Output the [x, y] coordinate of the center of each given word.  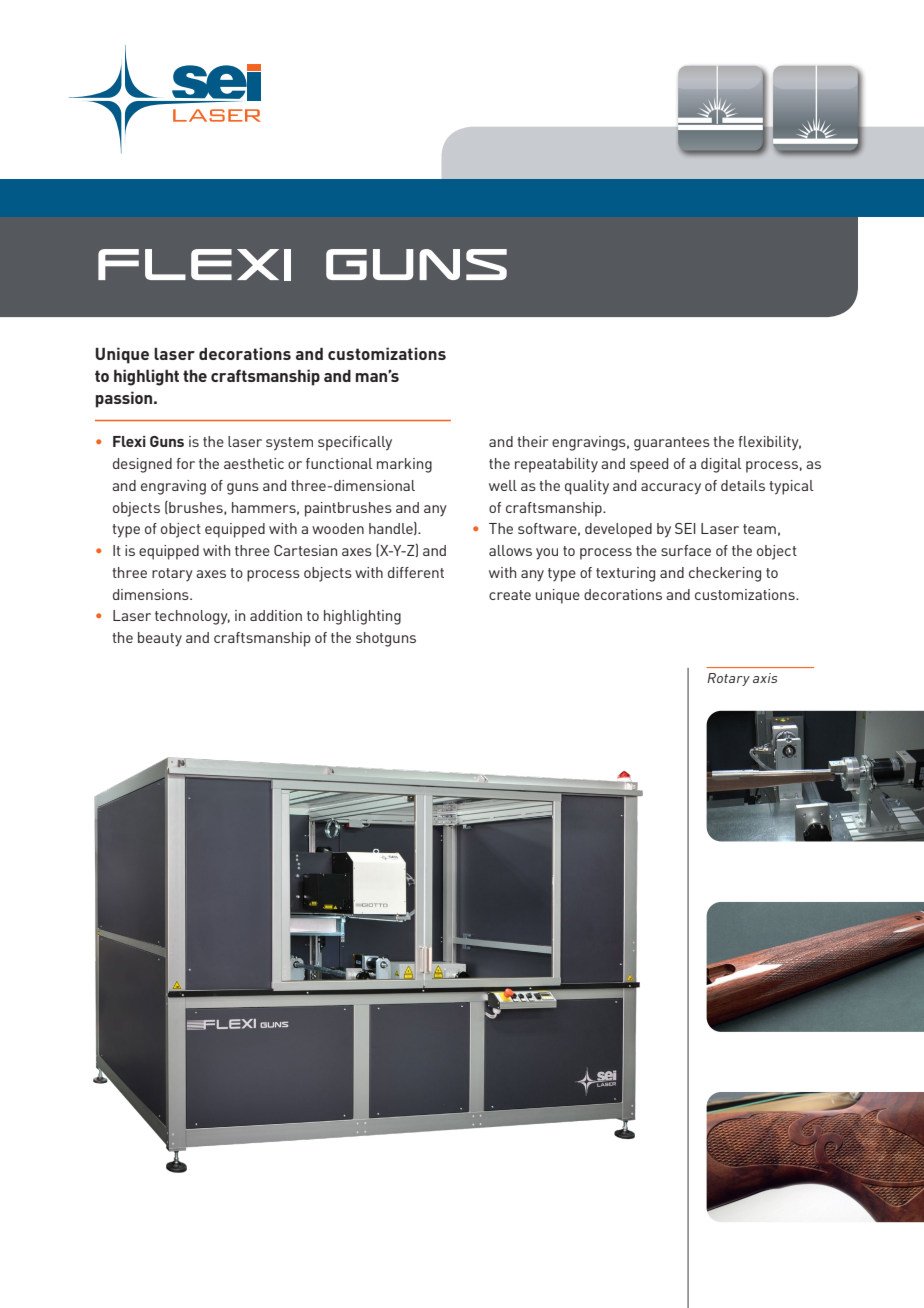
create [510, 595]
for [185, 463]
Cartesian [305, 550]
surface [686, 550]
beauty [160, 639]
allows [510, 550]
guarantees [672, 444]
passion [125, 399]
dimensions [152, 594]
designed [142, 465]
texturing [625, 574]
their [532, 441]
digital [721, 465]
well [503, 485]
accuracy [671, 489]
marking [404, 465]
